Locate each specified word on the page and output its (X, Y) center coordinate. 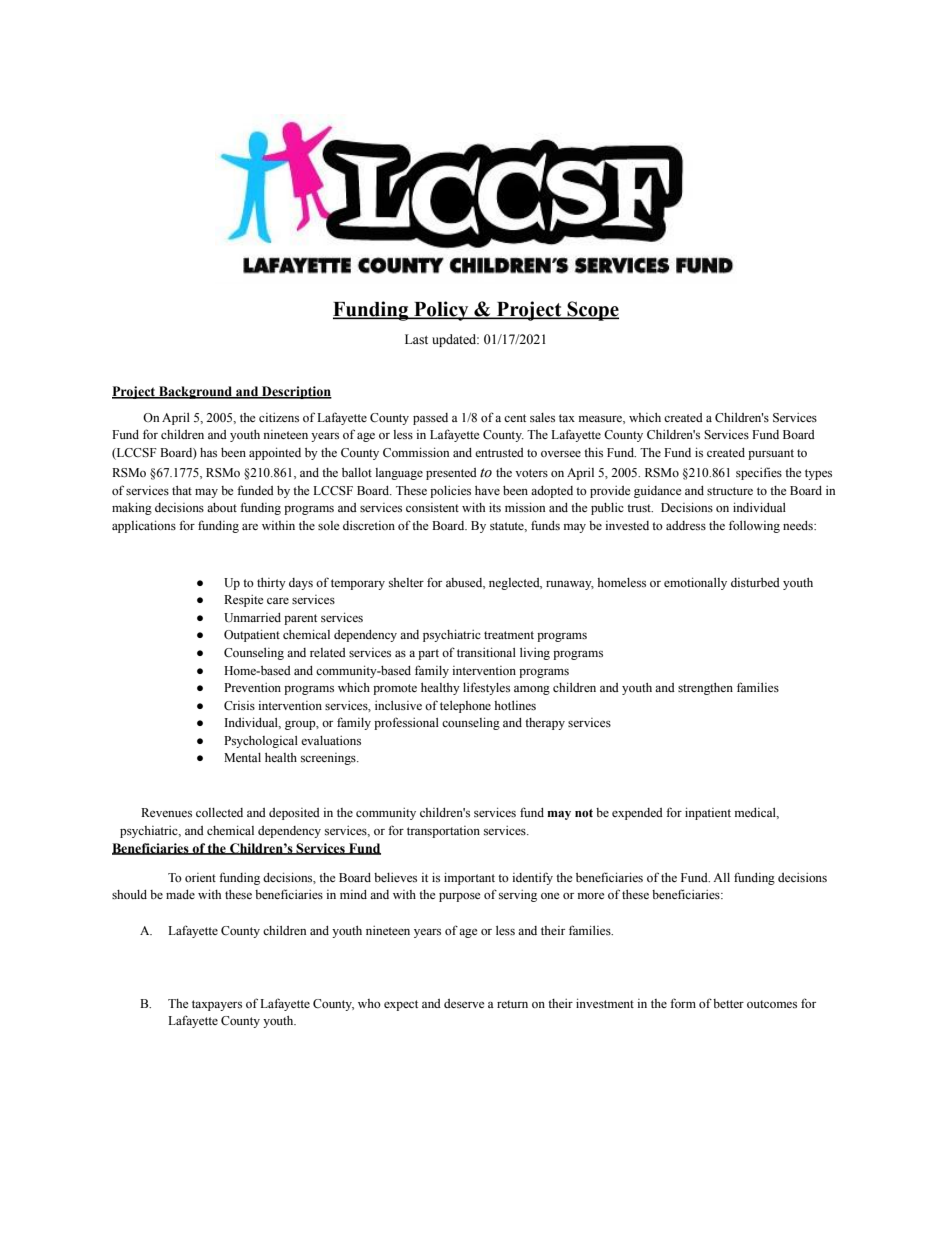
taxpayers (217, 1005)
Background (196, 392)
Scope (592, 311)
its (495, 507)
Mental (242, 757)
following (754, 526)
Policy (441, 311)
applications (144, 526)
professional (406, 723)
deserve (464, 1003)
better (728, 1003)
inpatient (708, 813)
